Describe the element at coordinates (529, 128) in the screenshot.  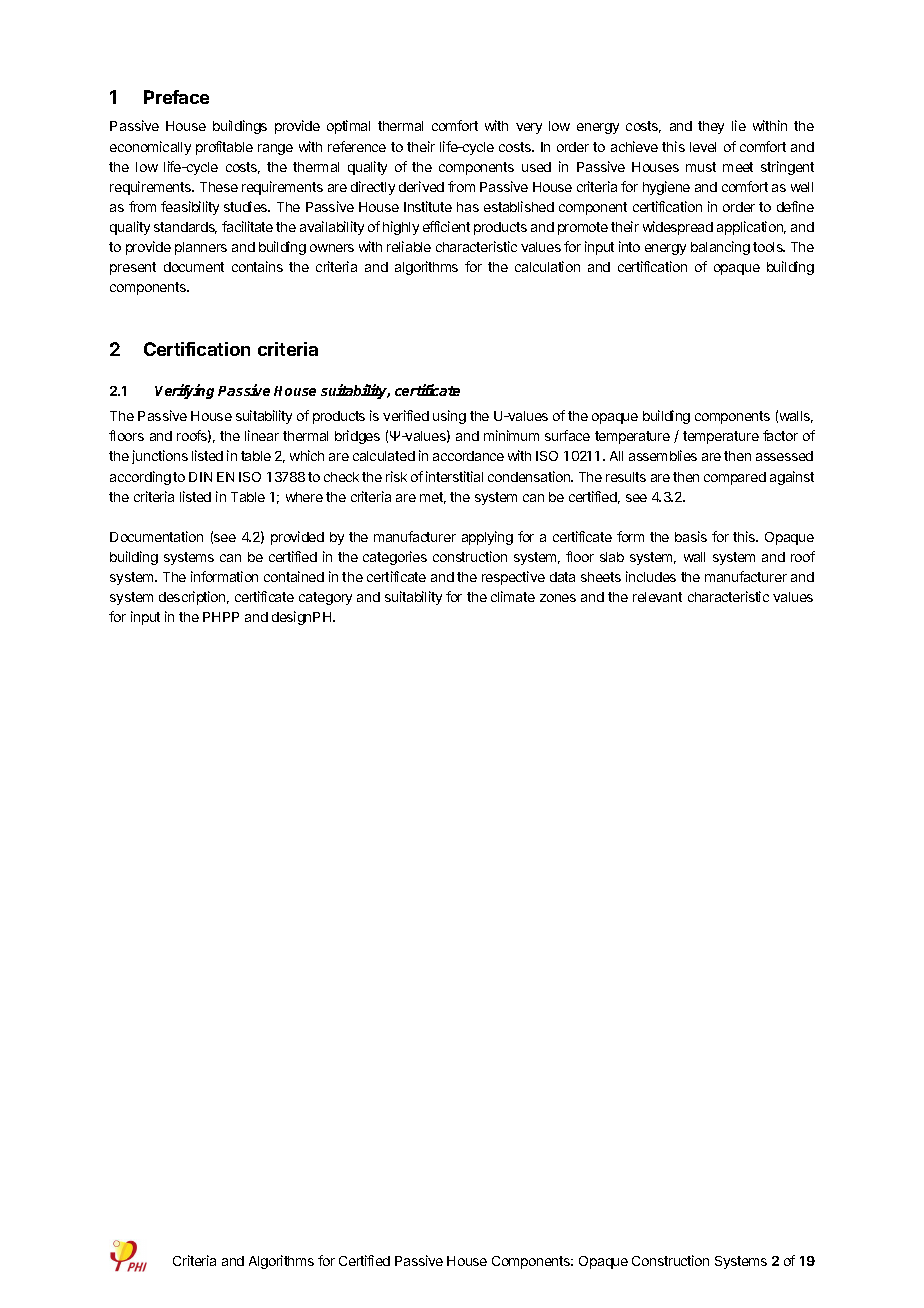
I see `very` at that location.
